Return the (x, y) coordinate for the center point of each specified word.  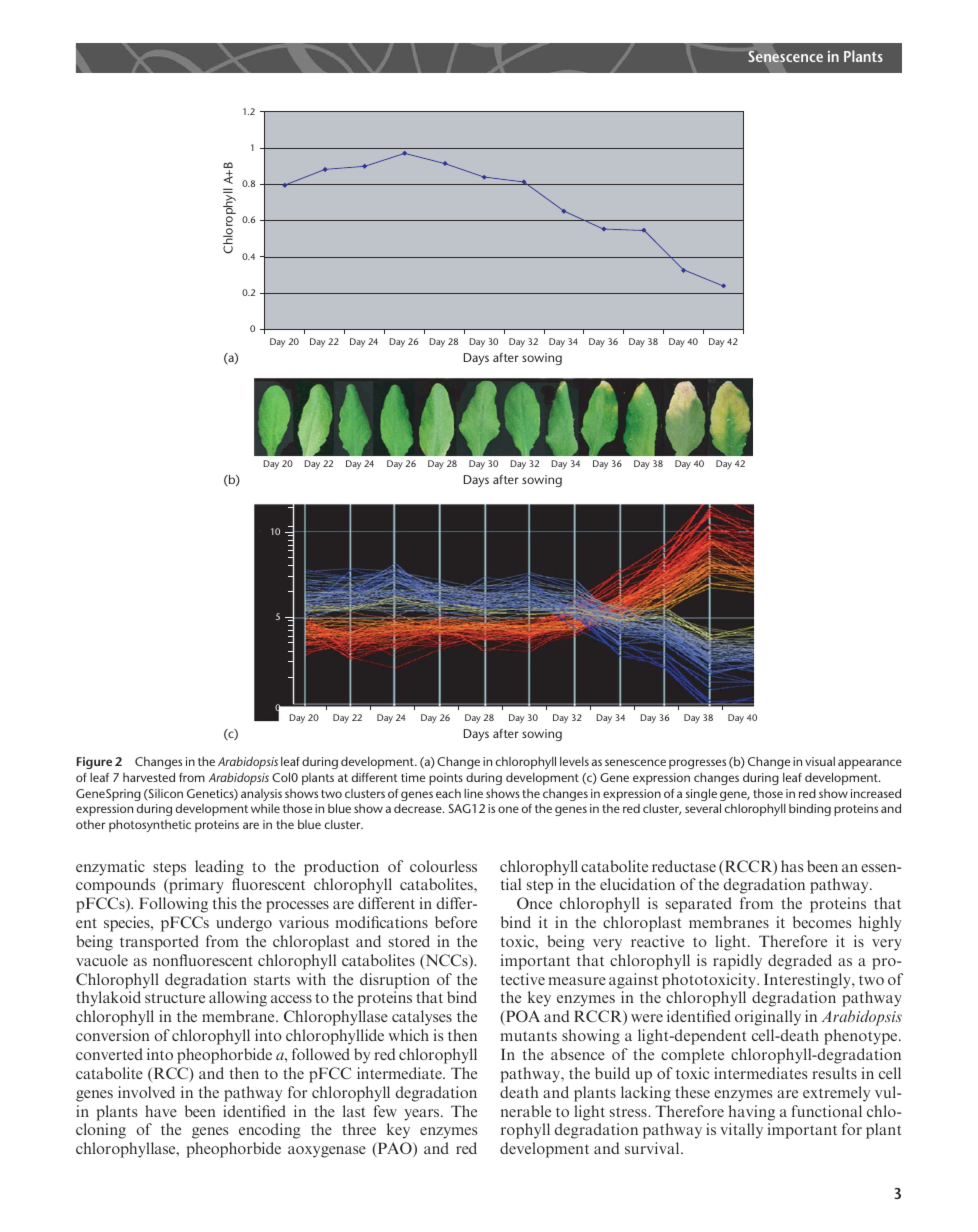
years (423, 1115)
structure (175, 998)
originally (768, 1018)
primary (195, 886)
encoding (270, 1131)
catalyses (422, 1018)
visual (820, 761)
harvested (149, 777)
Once (534, 903)
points (446, 779)
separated (699, 905)
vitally (741, 1131)
